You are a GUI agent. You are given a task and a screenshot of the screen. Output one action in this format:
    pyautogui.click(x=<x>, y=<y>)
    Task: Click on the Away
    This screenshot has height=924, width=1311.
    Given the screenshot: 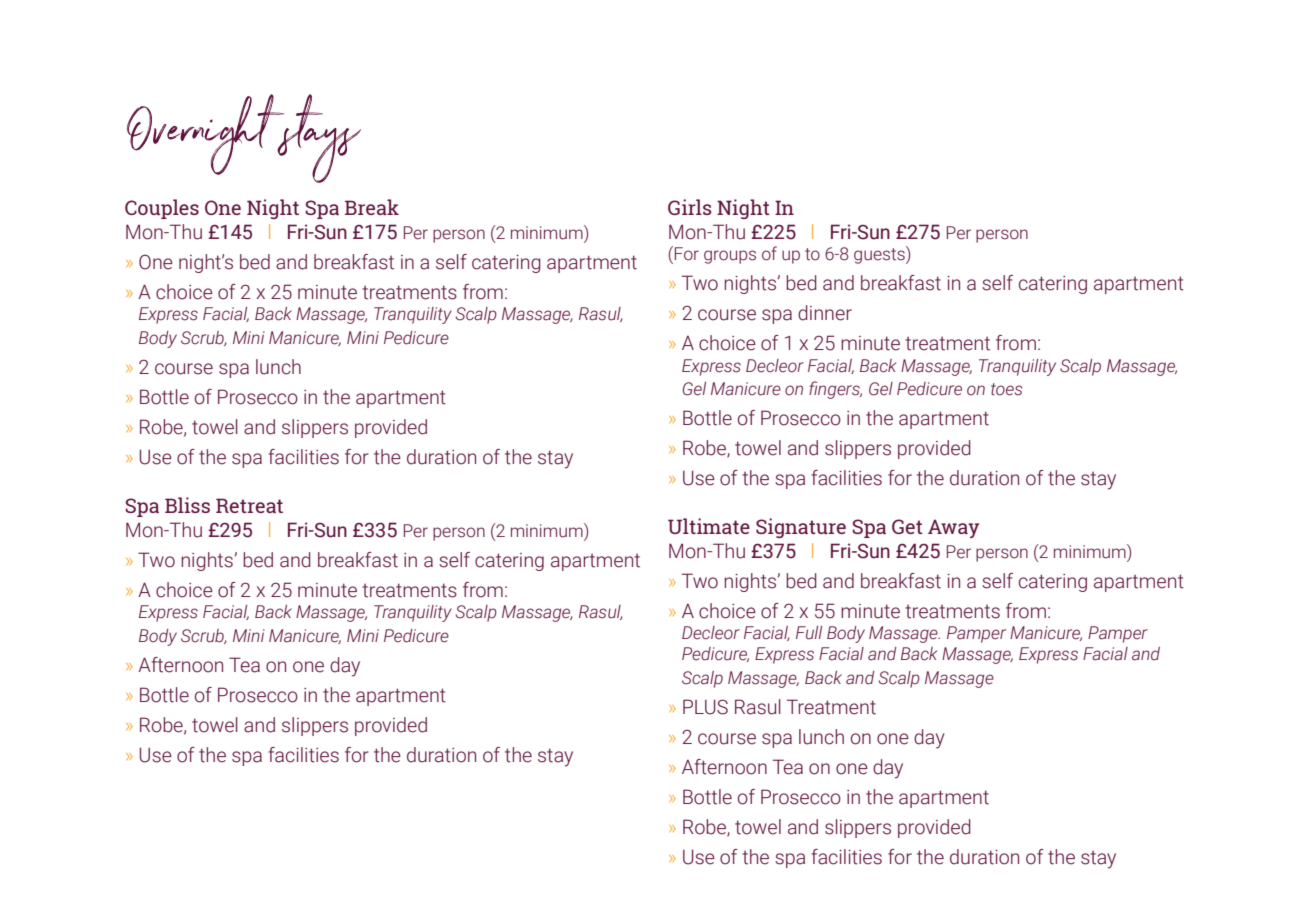 What is the action you would take?
    pyautogui.click(x=953, y=529)
